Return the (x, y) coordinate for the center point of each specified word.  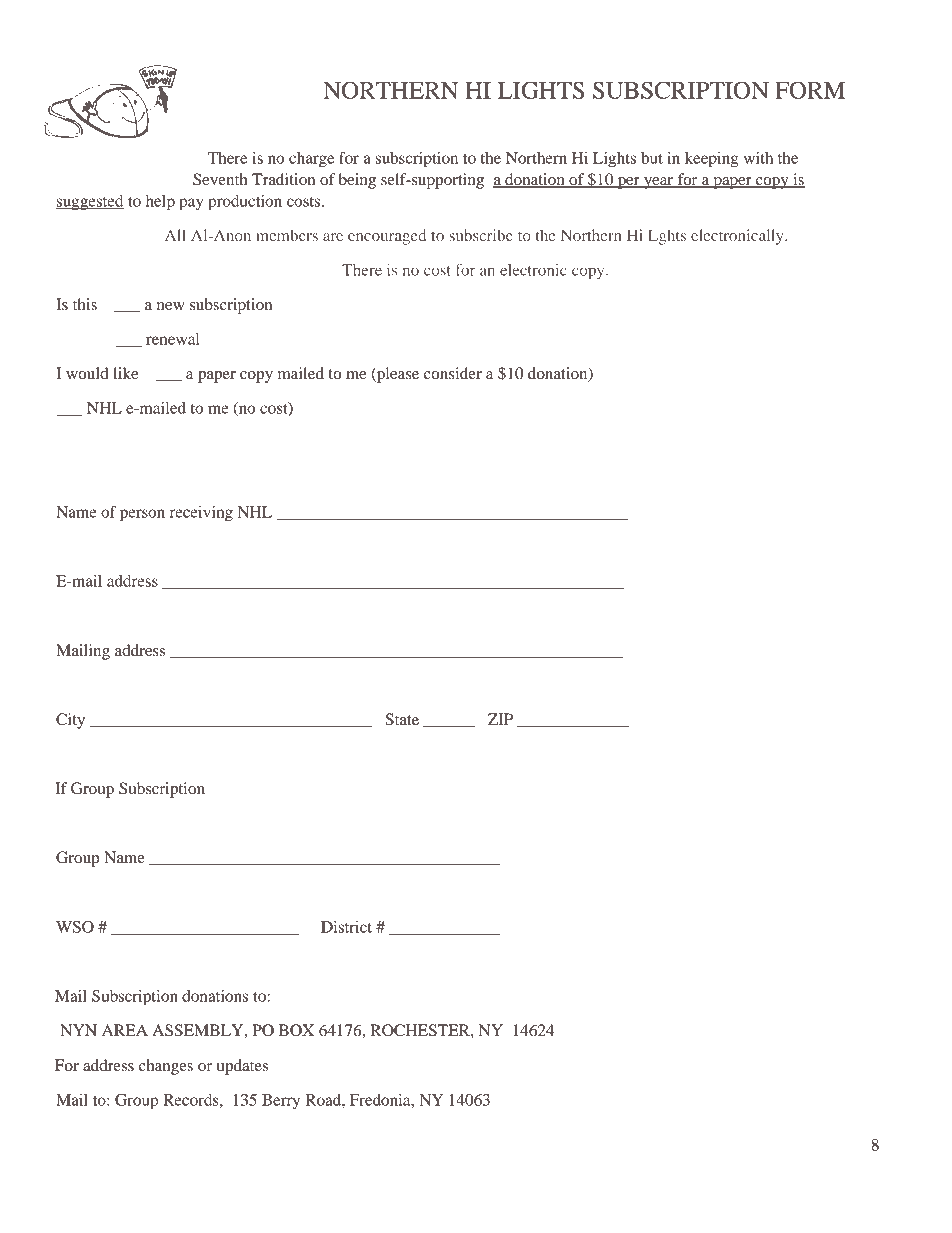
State (402, 719)
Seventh (220, 179)
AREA (125, 1030)
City (70, 721)
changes (166, 1067)
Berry (281, 1101)
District (346, 927)
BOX (296, 1030)
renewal (172, 339)
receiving (201, 514)
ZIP (500, 719)
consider (453, 373)
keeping (712, 160)
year (659, 183)
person (142, 515)
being (357, 181)
